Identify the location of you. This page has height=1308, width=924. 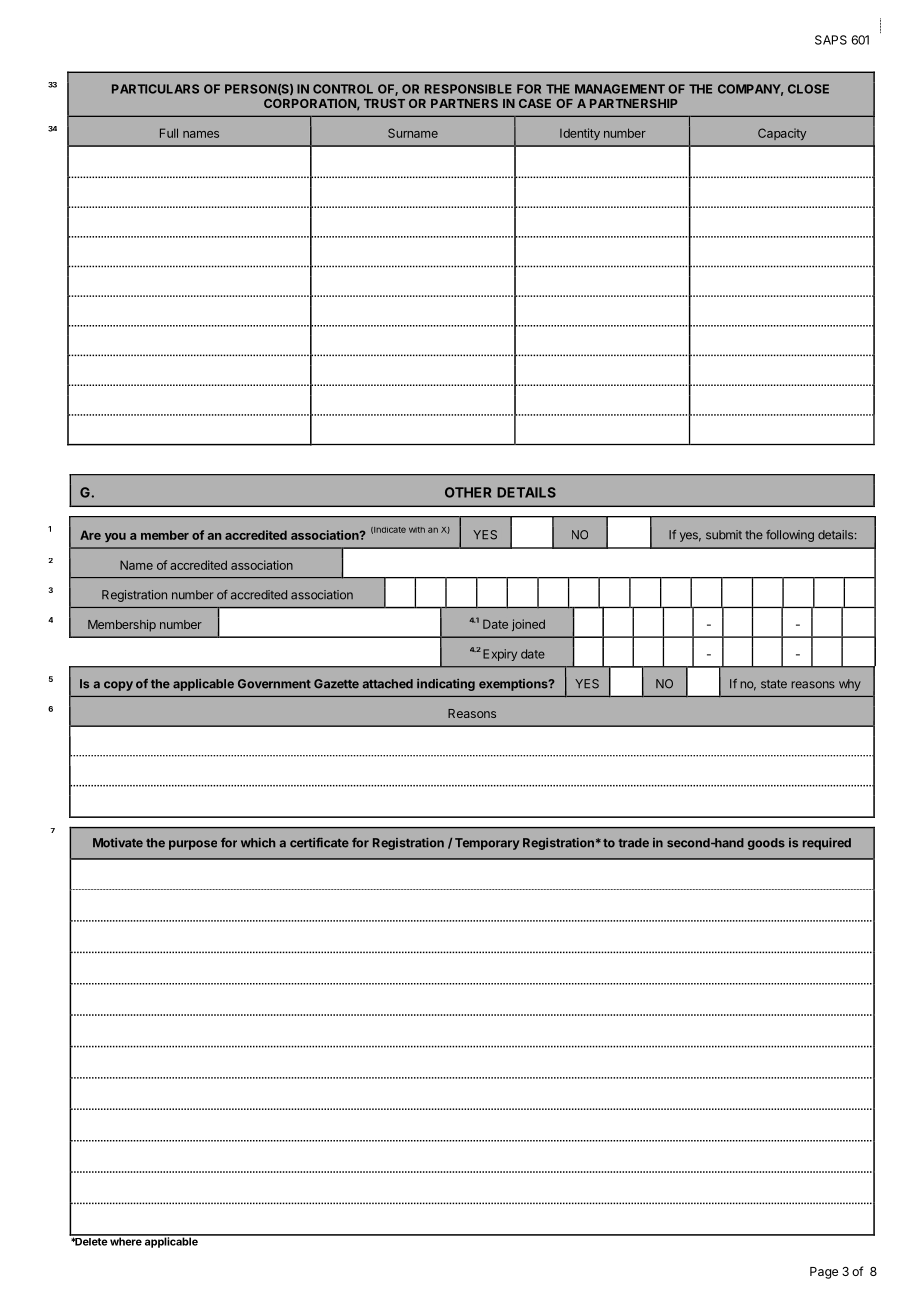
(115, 537).
